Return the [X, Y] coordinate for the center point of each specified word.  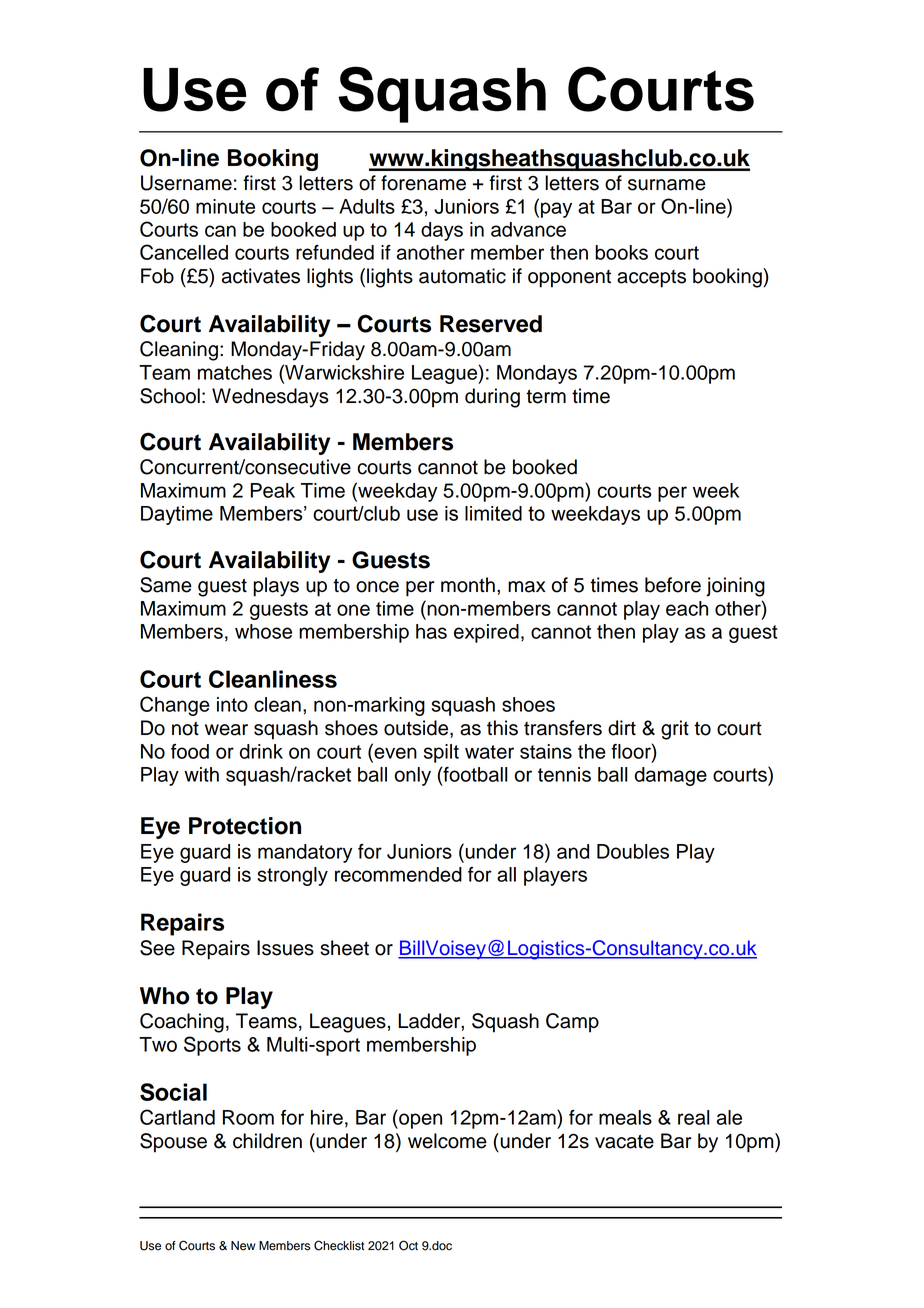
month [468, 585]
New [243, 1246]
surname [667, 185]
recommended [398, 874]
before [673, 585]
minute [225, 206]
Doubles [633, 851]
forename [423, 183]
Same [166, 585]
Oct [408, 1245]
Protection [245, 826]
